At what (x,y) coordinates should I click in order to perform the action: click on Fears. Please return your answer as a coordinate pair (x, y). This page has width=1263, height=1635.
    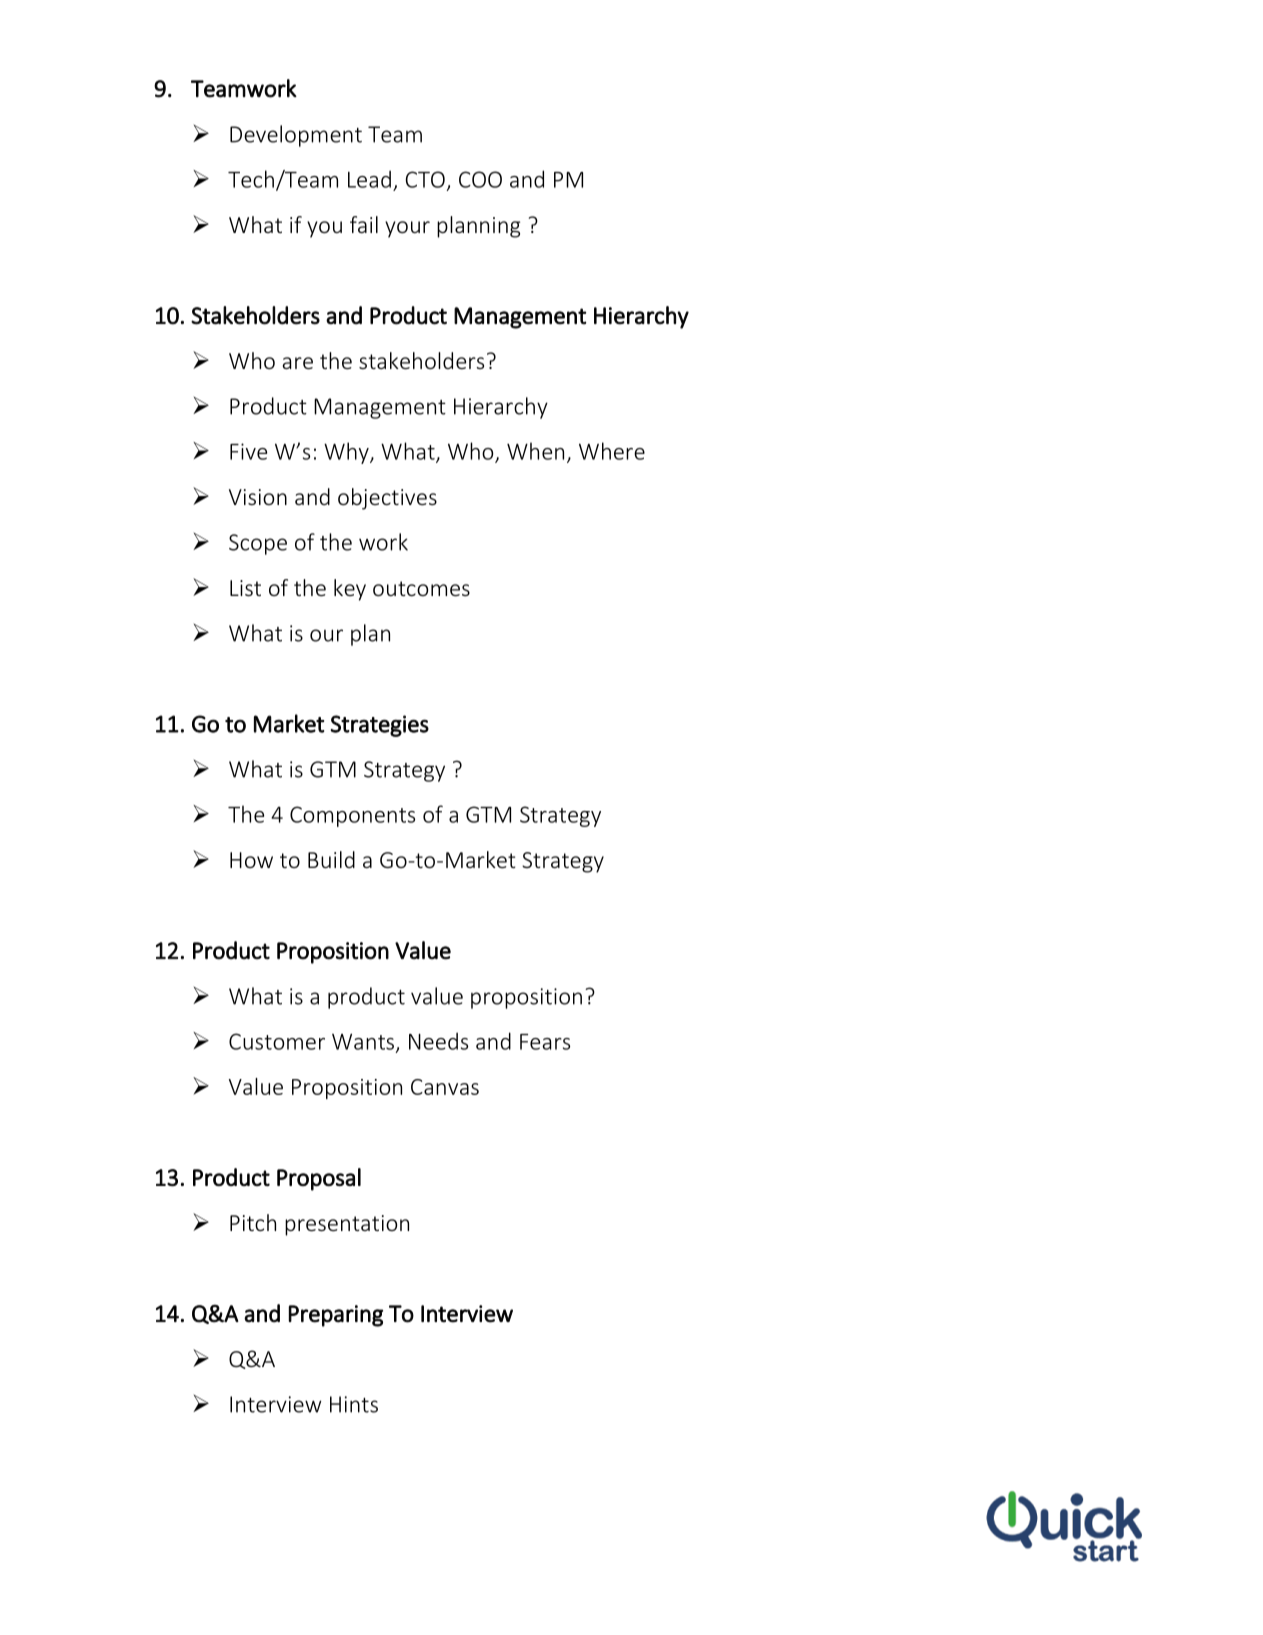
    Looking at the image, I should click on (545, 1042).
